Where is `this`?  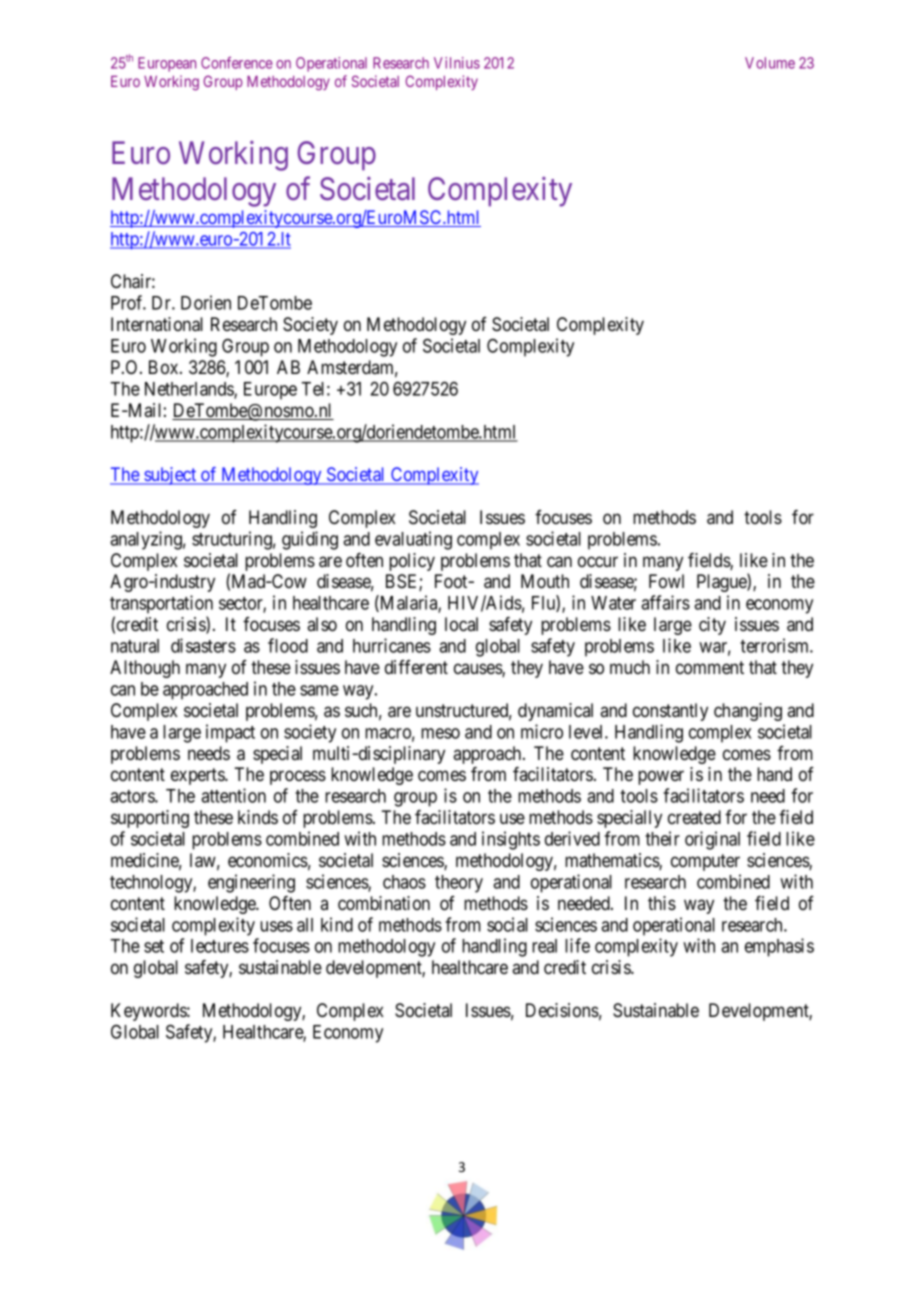
this is located at coordinates (662, 903).
